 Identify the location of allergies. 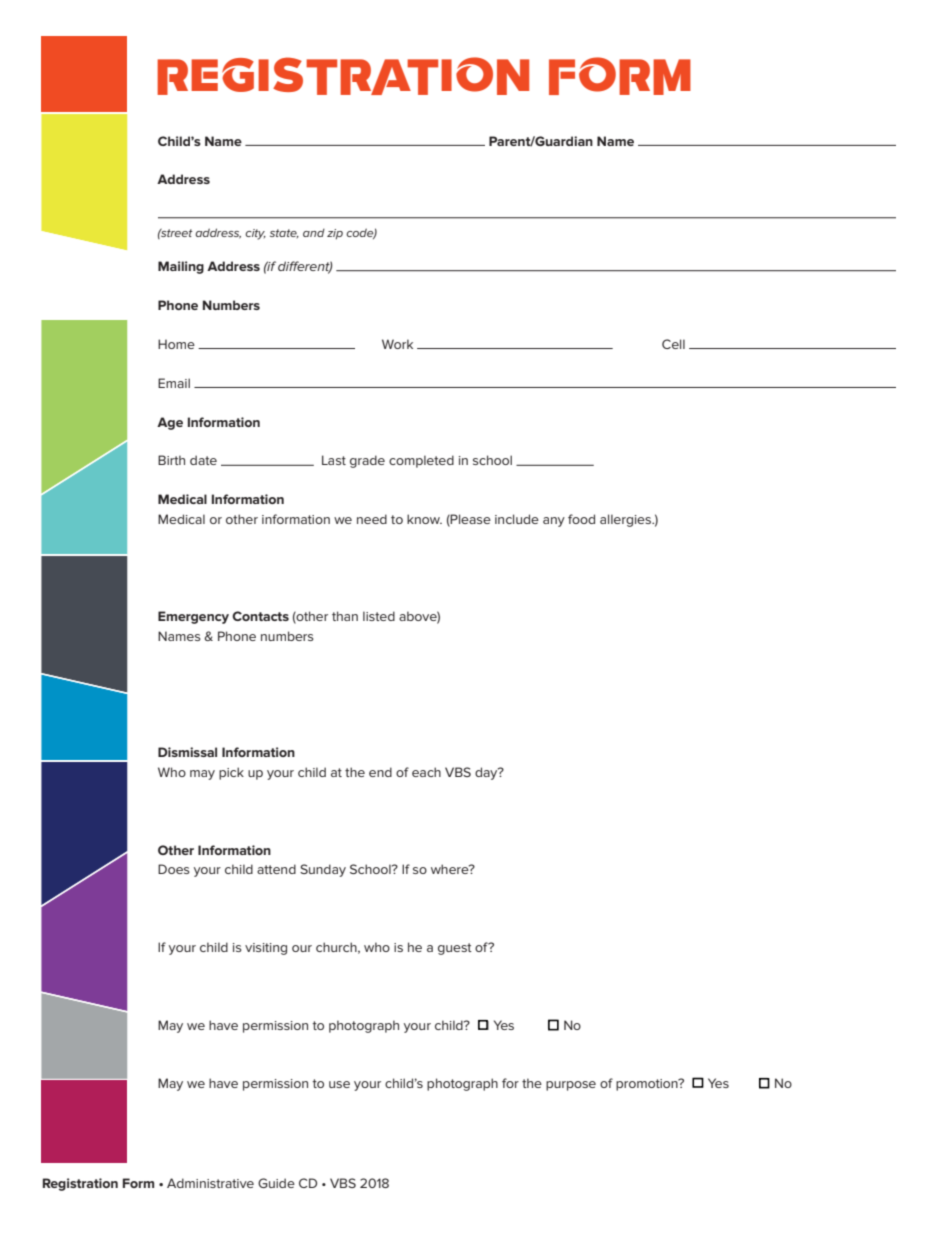
(626, 520).
